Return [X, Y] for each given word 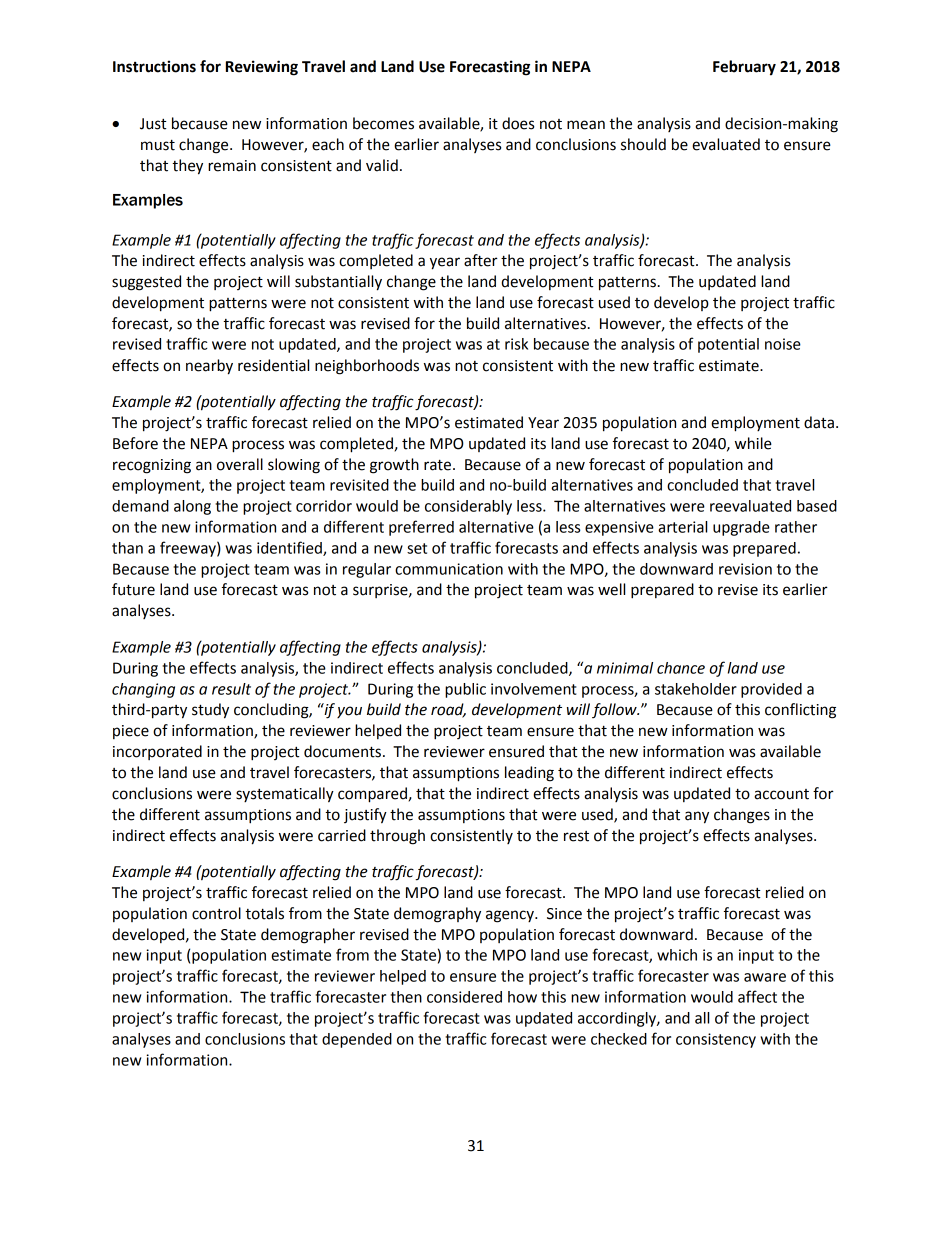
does [518, 123]
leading [529, 774]
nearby [209, 367]
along [192, 507]
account [781, 794]
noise [783, 344]
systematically [285, 795]
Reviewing [262, 68]
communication [449, 569]
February [744, 68]
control [216, 913]
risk [516, 344]
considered [464, 997]
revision [745, 569]
